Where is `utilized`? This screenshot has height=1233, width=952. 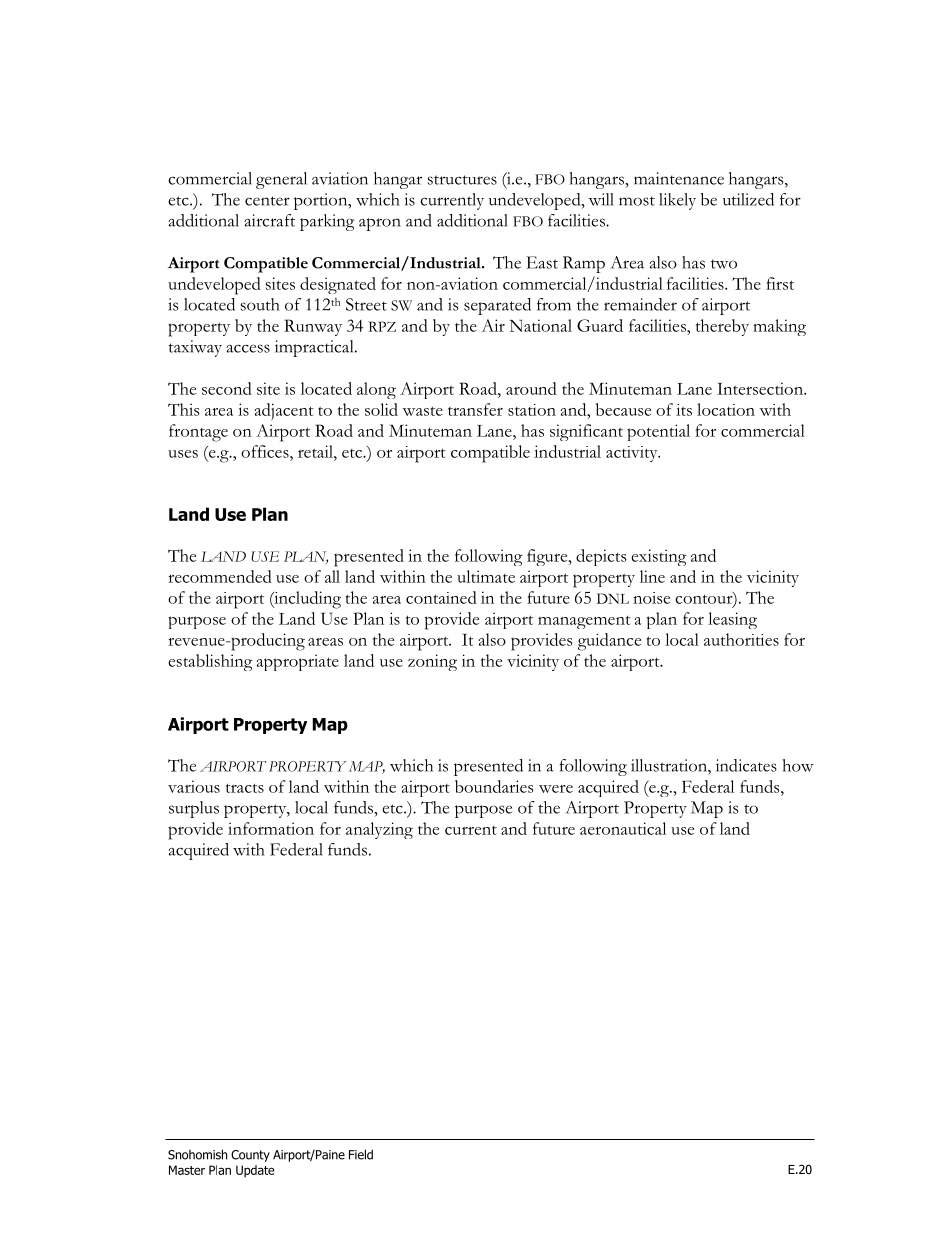
utilized is located at coordinates (748, 199).
